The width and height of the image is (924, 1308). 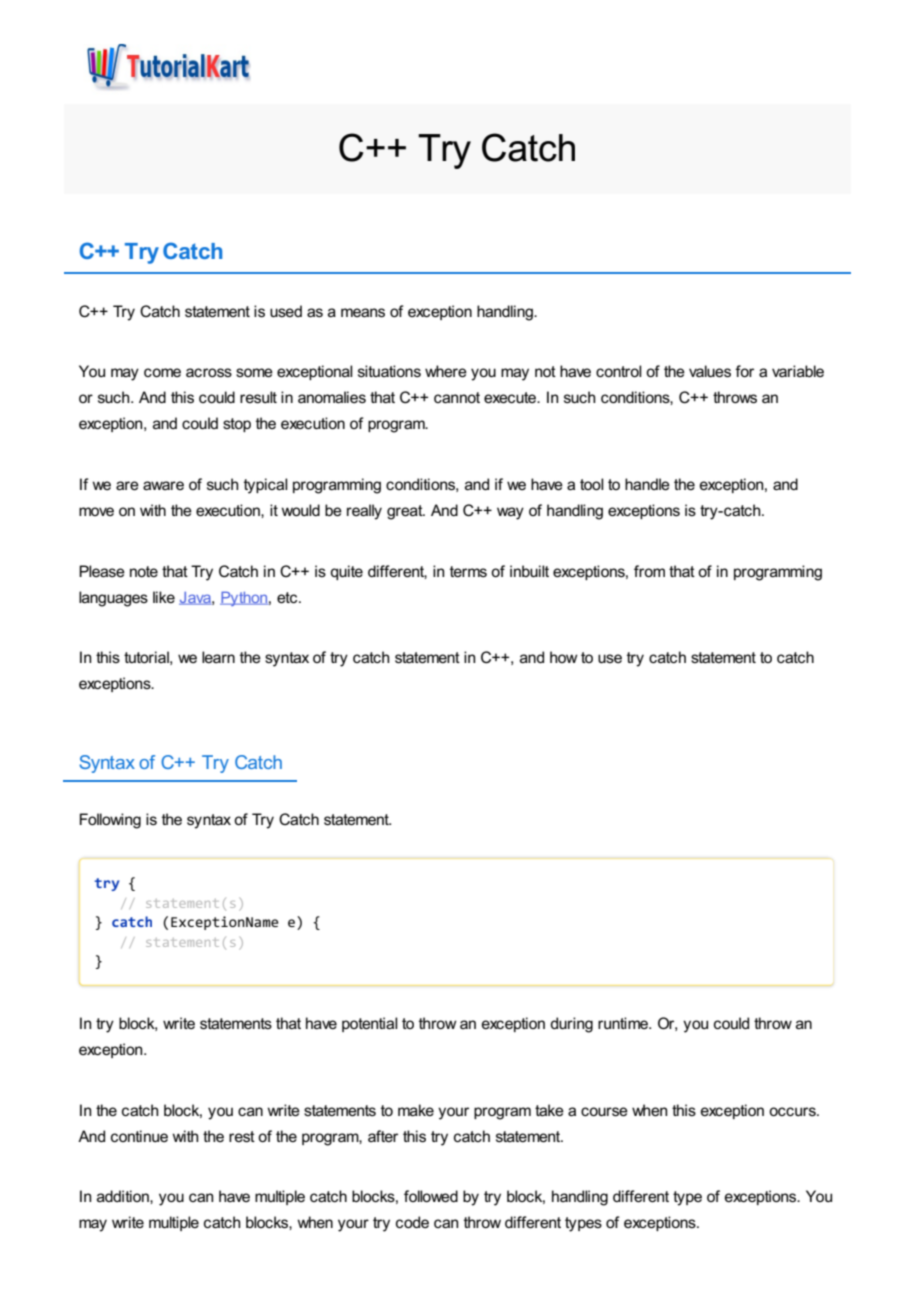 What do you see at coordinates (446, 371) in the image?
I see `where` at bounding box center [446, 371].
